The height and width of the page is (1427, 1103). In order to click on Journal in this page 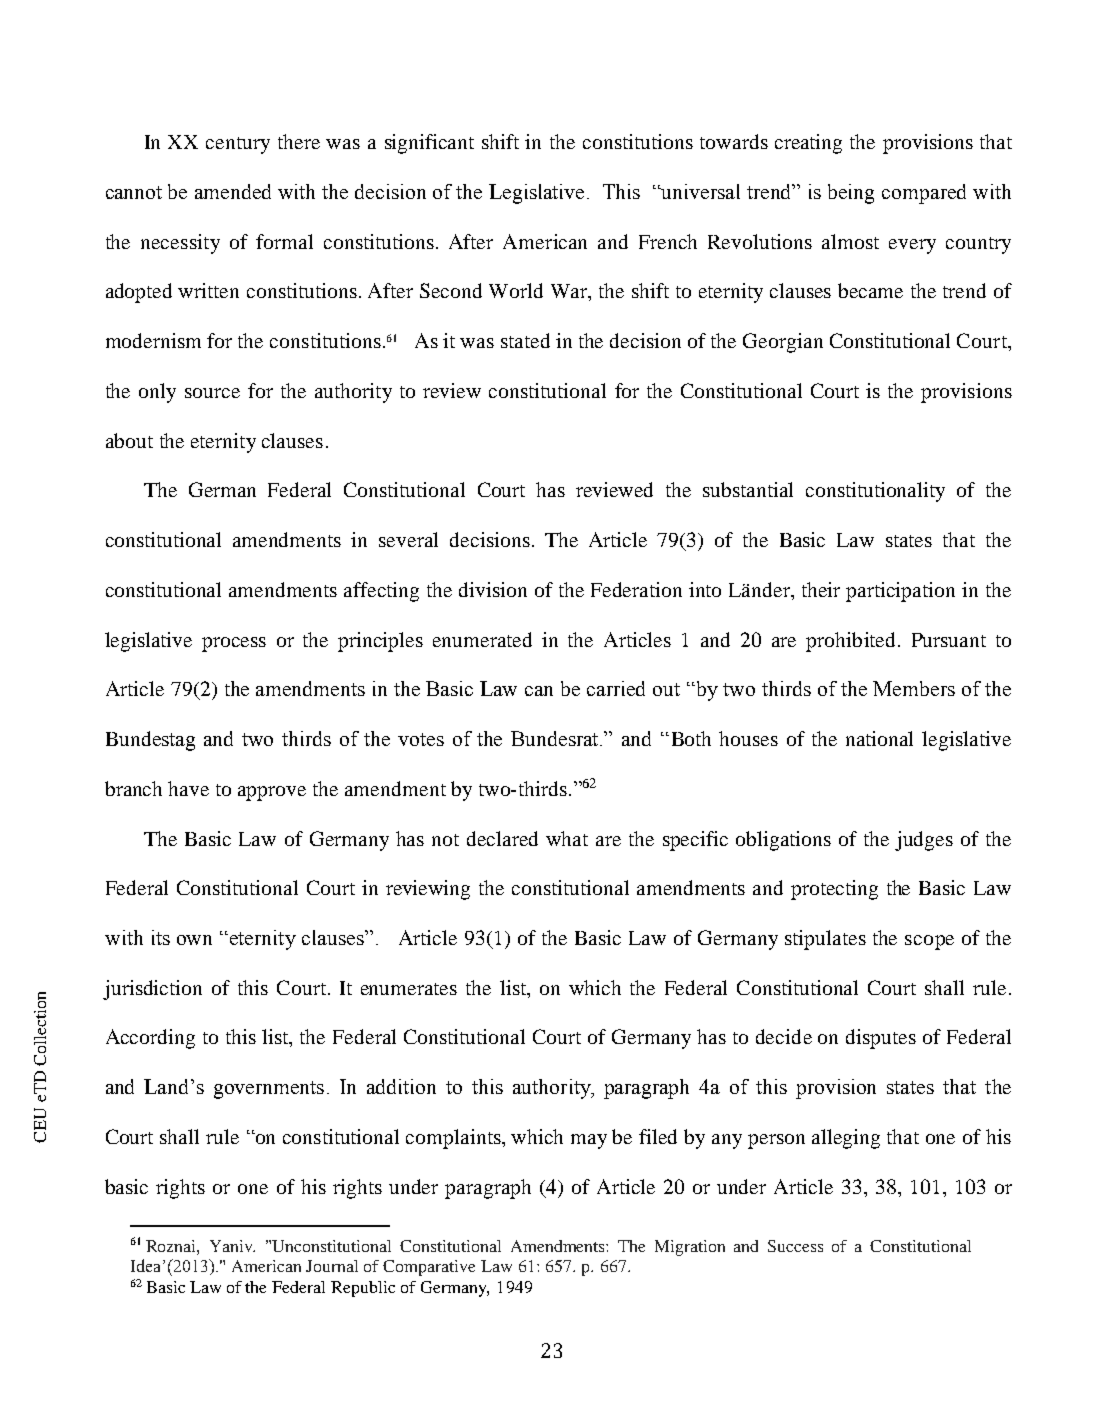, I will do `click(332, 1266)`.
